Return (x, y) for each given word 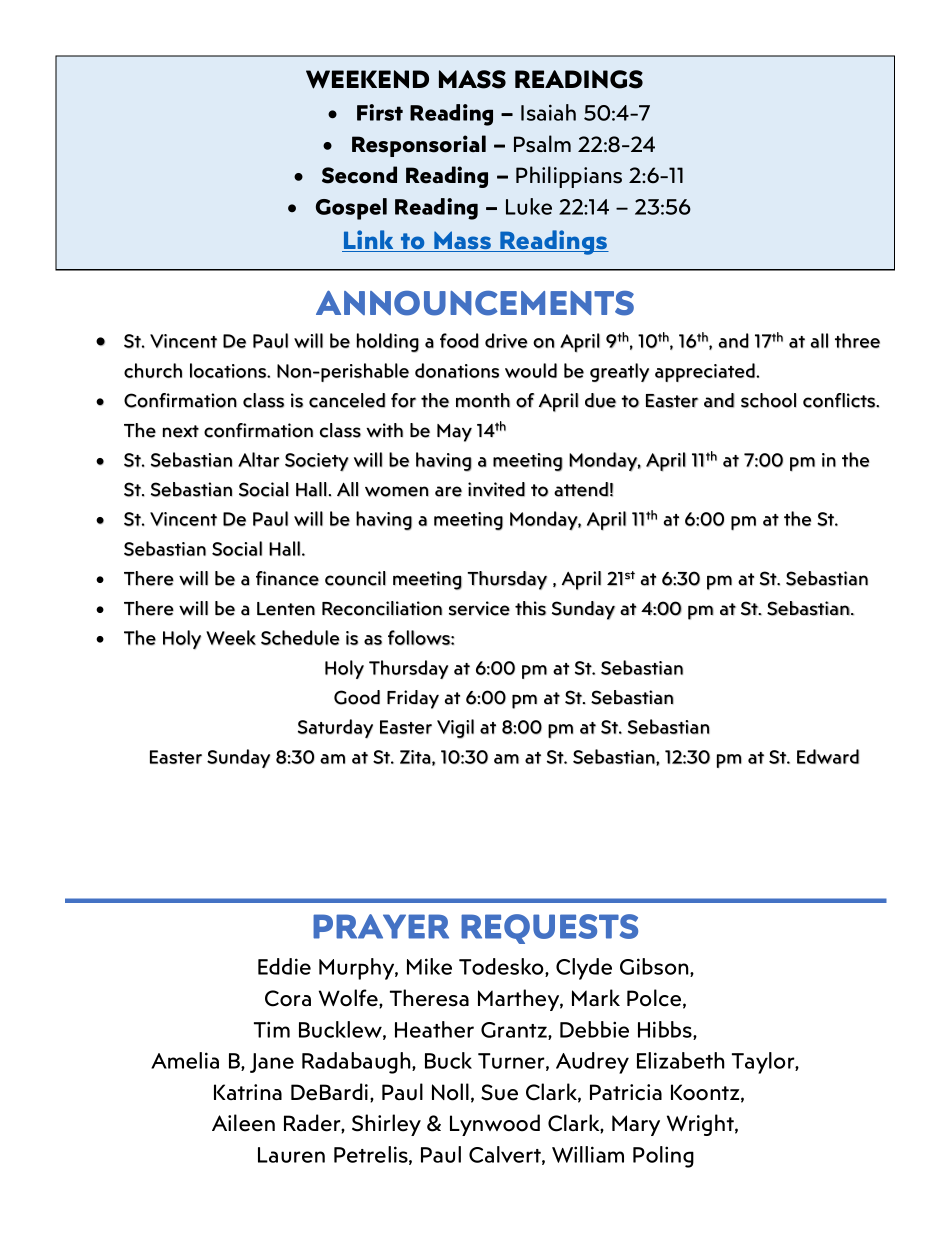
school (768, 400)
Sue (499, 1092)
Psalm (542, 144)
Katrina (248, 1092)
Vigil (455, 729)
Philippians (569, 177)
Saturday (335, 728)
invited (496, 489)
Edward (828, 756)
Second (359, 175)
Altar (259, 459)
